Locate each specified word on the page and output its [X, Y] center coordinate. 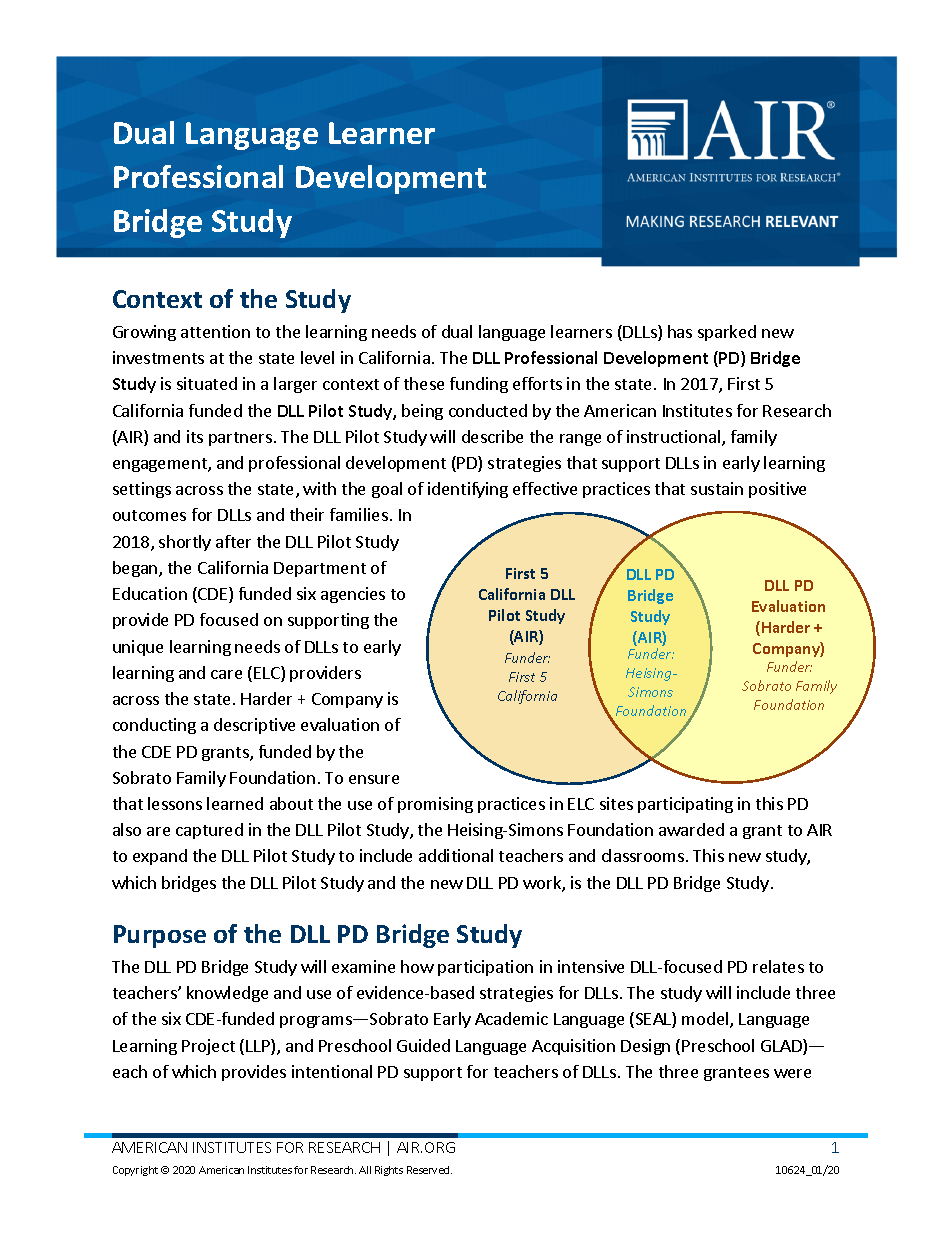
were [792, 1073]
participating [685, 805]
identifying [468, 490]
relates [778, 966]
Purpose [160, 936]
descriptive [254, 726]
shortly [185, 543]
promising [435, 805]
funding [479, 385]
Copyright [135, 1171]
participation [485, 968]
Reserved [429, 1170]
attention [215, 331]
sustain [717, 488]
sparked [727, 333]
